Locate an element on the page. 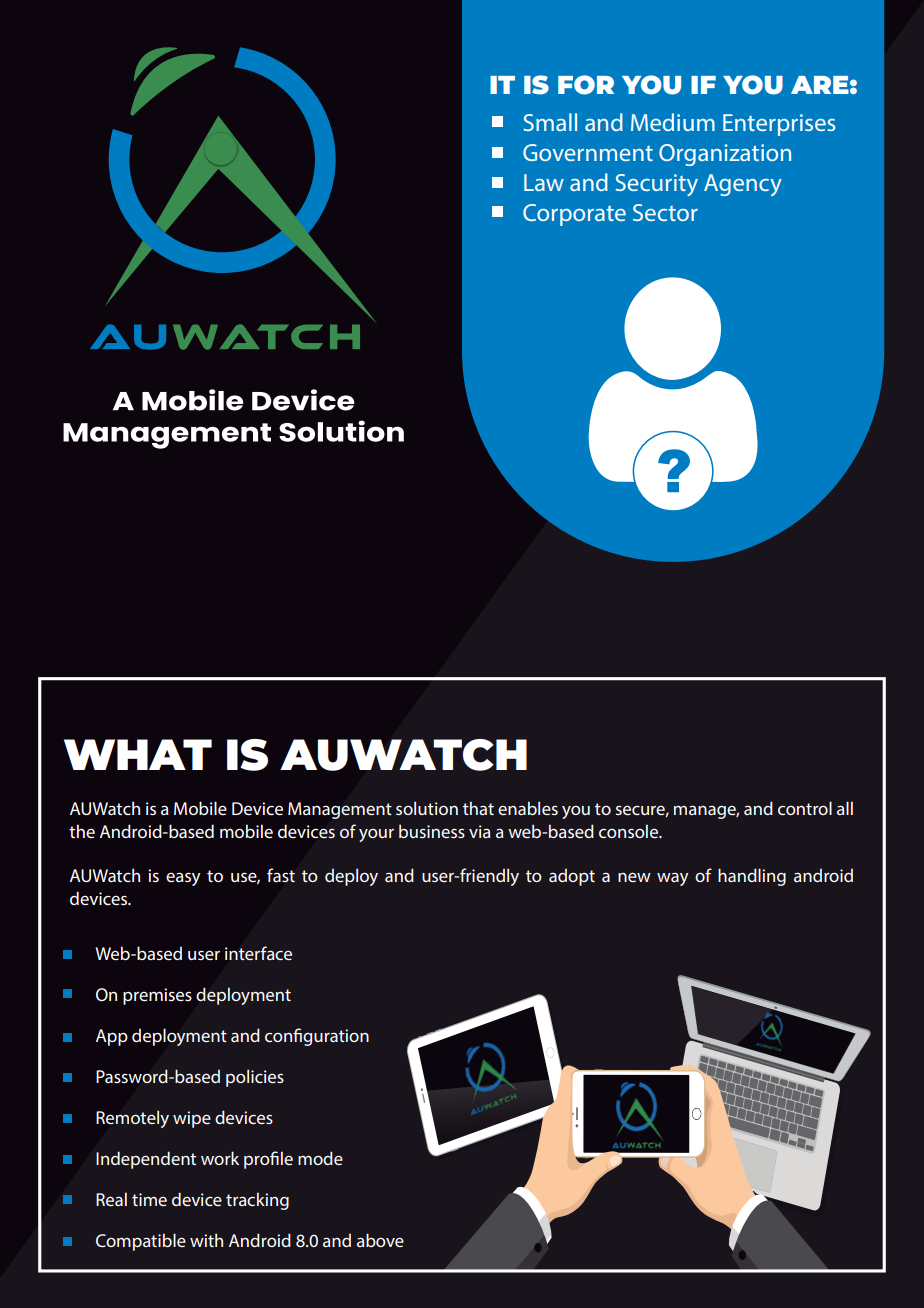 This page has height=1308, width=924. Organization is located at coordinates (725, 155).
